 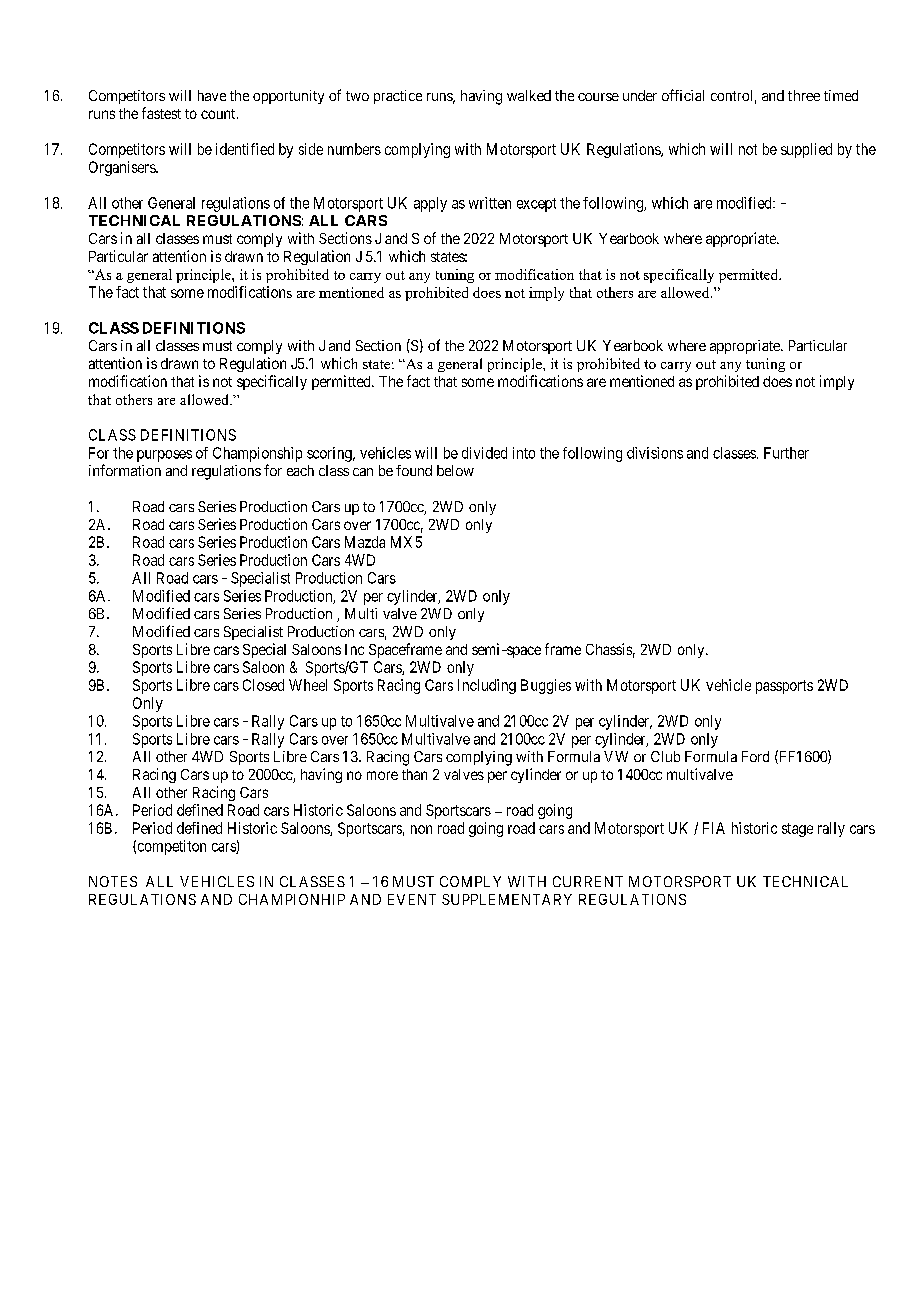 I want to click on purposes, so click(x=164, y=456).
